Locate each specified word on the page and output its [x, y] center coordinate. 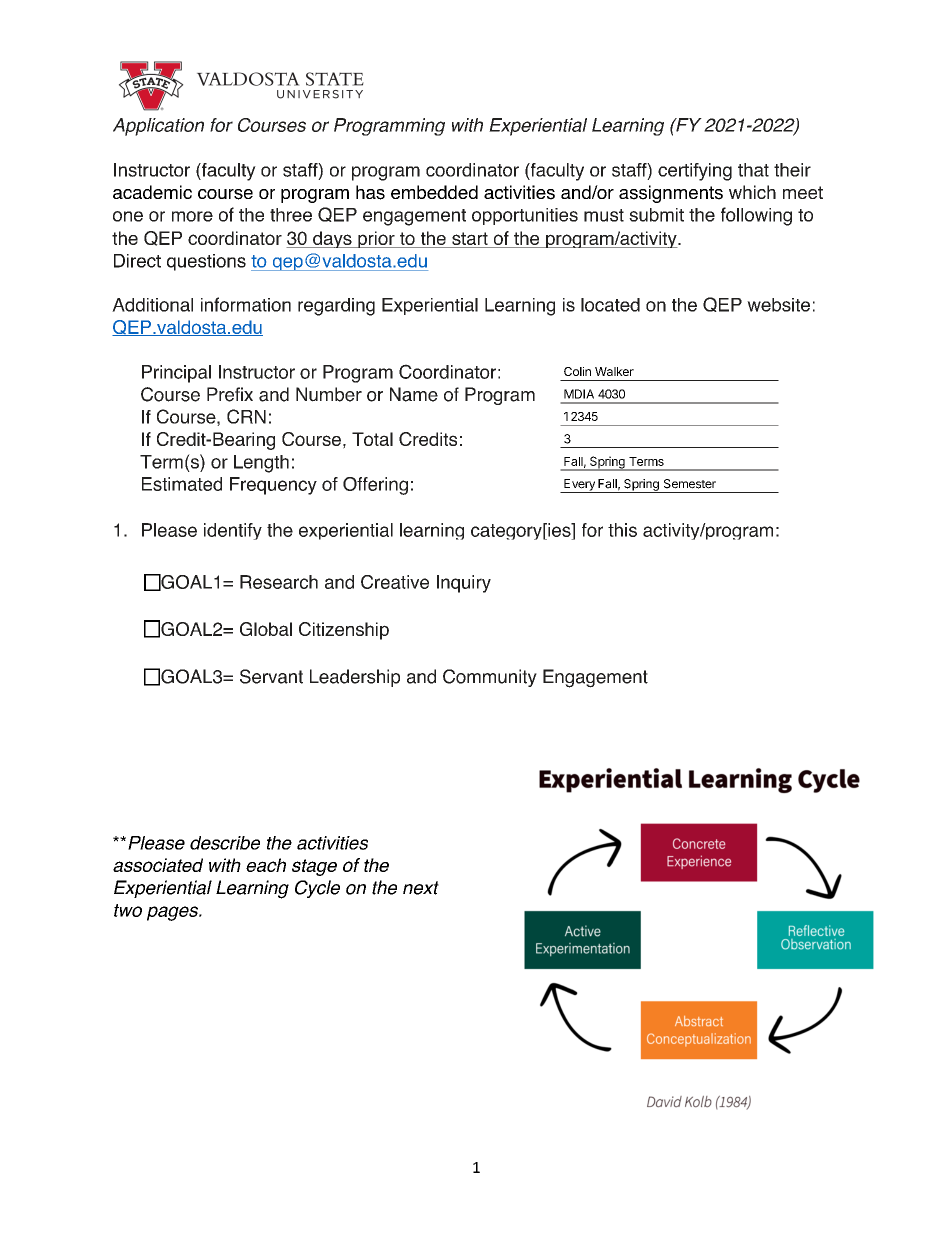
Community [490, 678]
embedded [434, 192]
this [622, 530]
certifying [695, 172]
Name [414, 394]
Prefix [230, 394]
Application [158, 127]
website [778, 305]
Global [266, 629]
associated [158, 865]
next [421, 888]
